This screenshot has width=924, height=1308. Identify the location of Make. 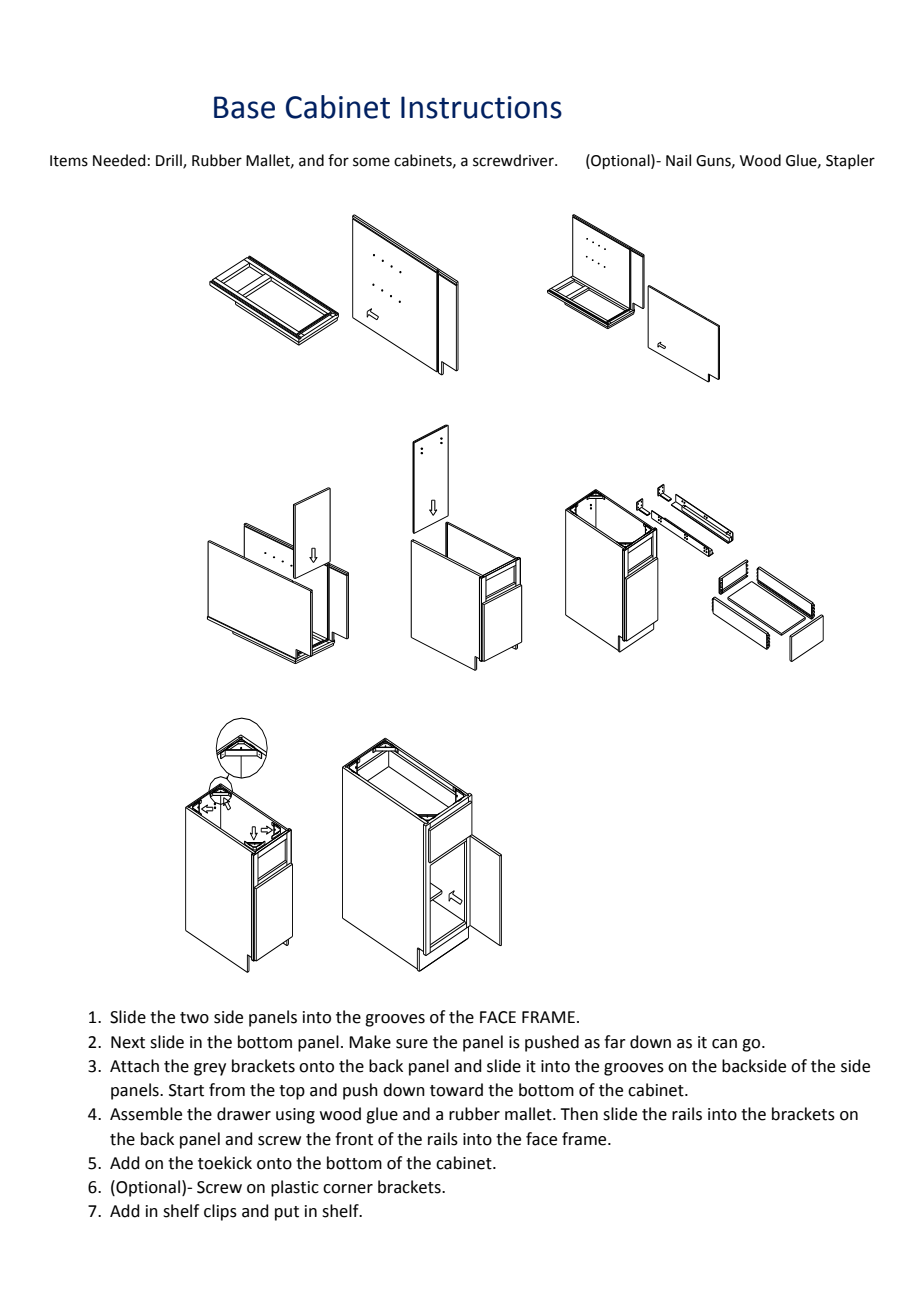
(370, 1042).
